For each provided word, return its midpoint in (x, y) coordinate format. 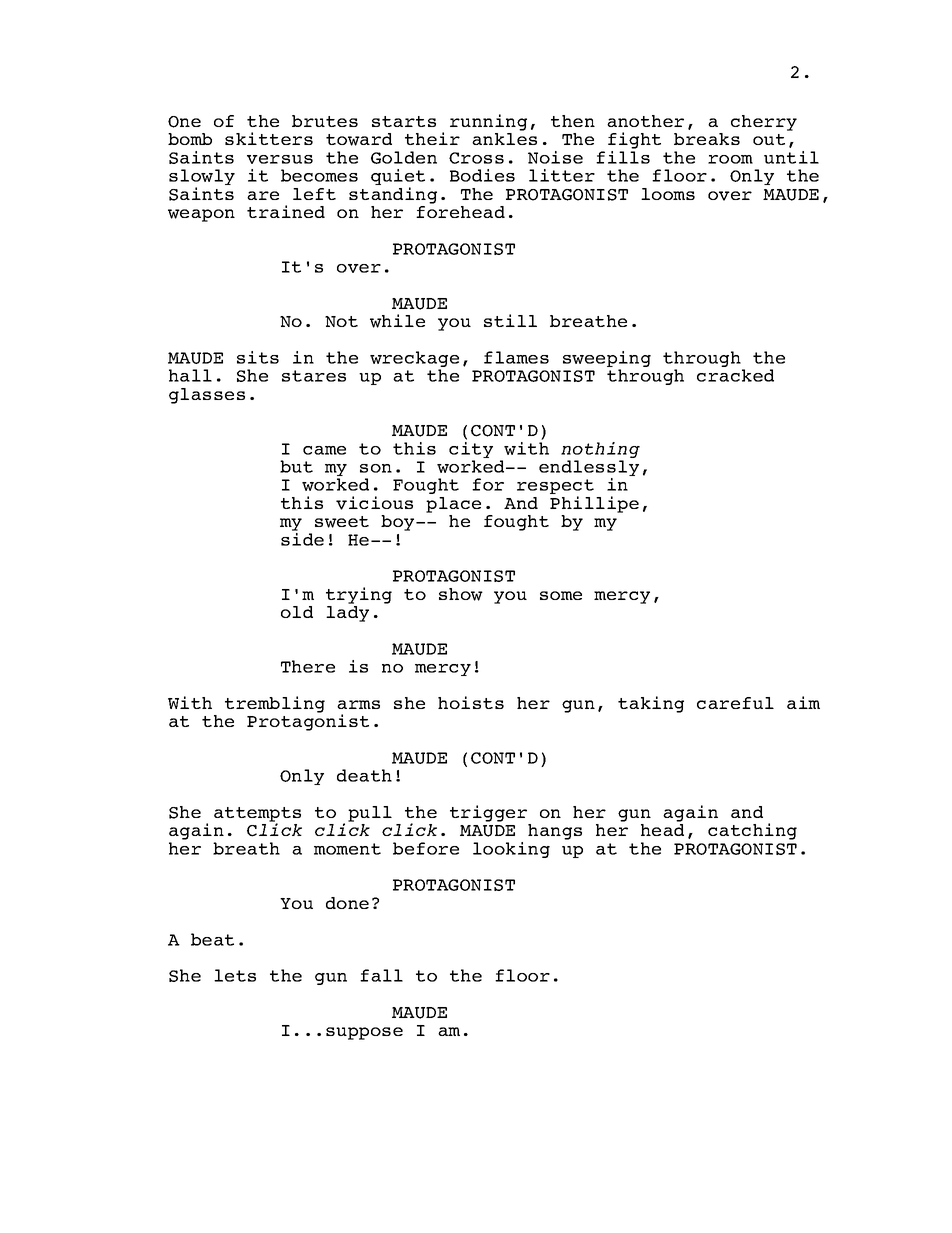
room (730, 159)
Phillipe (594, 504)
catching (752, 831)
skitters (269, 138)
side (302, 538)
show (461, 594)
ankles (504, 139)
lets (235, 975)
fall (381, 975)
